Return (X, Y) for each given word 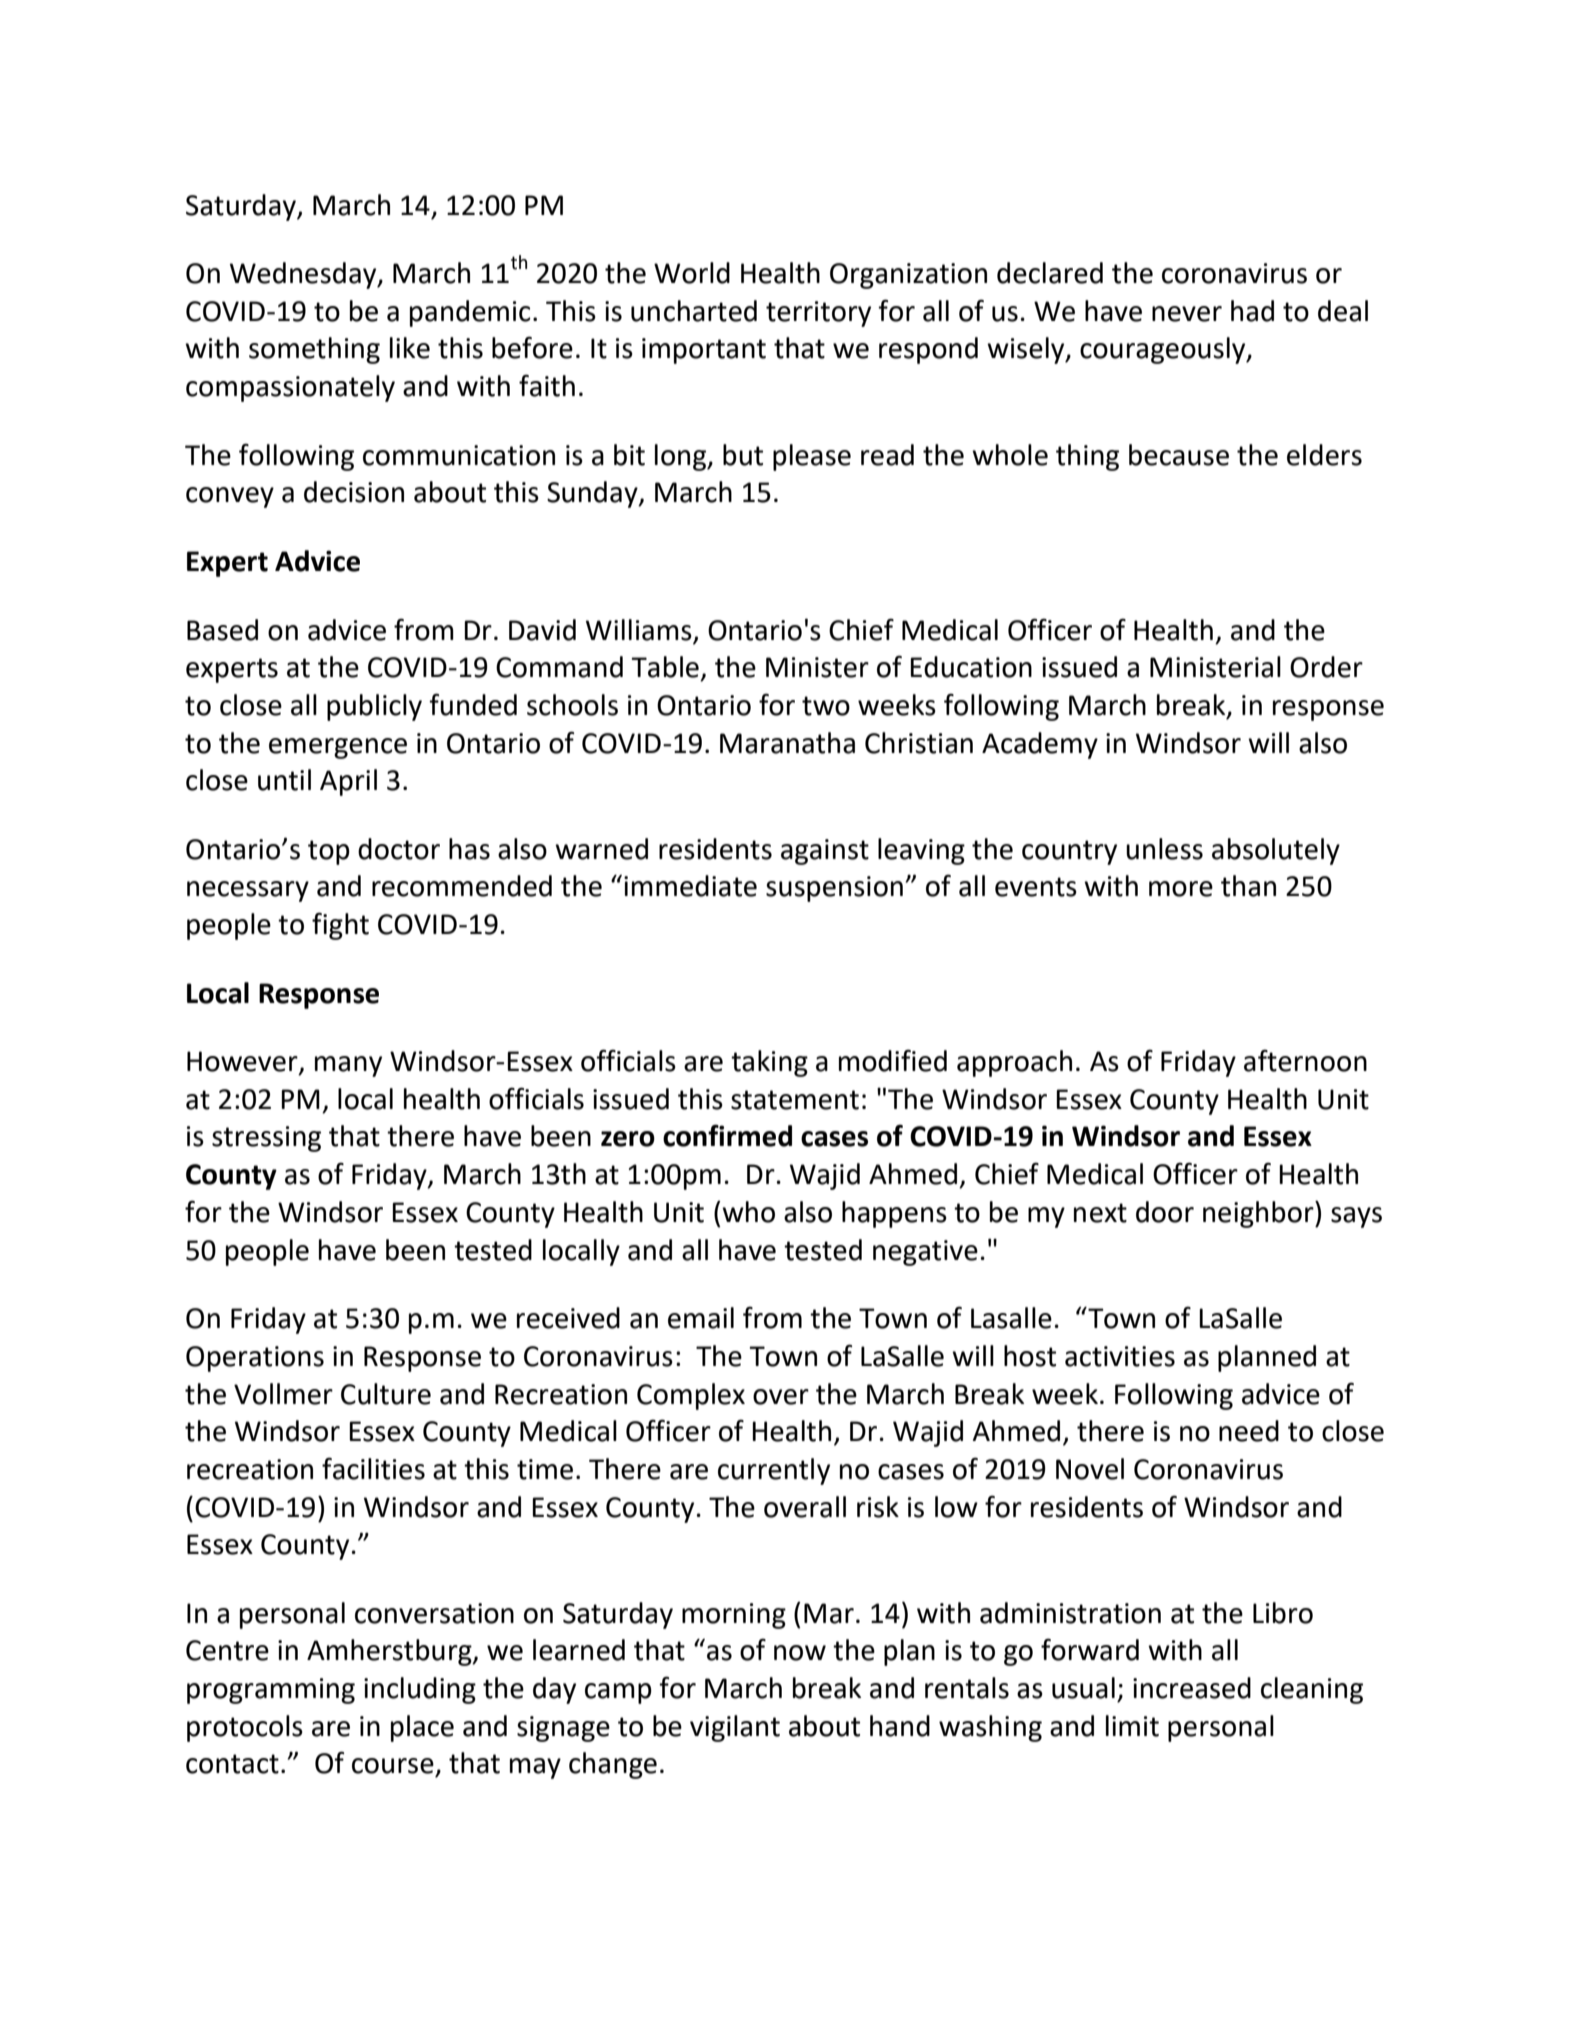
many (348, 1066)
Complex (691, 1396)
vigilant (735, 1728)
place (422, 1728)
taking (769, 1063)
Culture (386, 1394)
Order (1326, 667)
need (1249, 1431)
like (410, 348)
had (1252, 311)
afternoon (1305, 1060)
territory (818, 314)
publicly (374, 707)
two (826, 706)
